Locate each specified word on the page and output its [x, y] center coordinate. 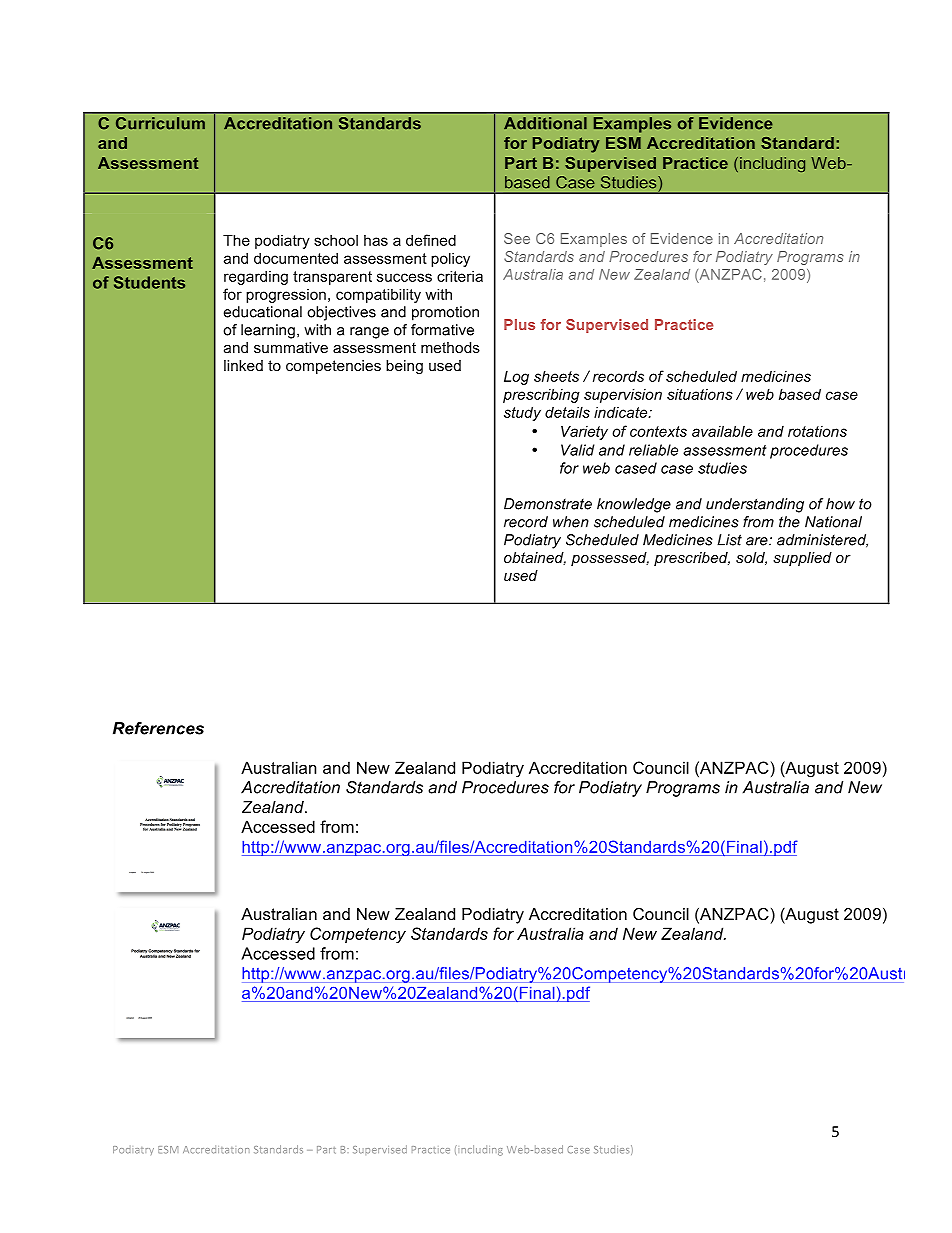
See [517, 238]
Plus [519, 324]
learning [268, 331]
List [729, 540]
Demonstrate [548, 504]
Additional [545, 123]
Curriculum [160, 123]
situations [700, 394]
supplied [802, 559]
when [571, 522]
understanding [755, 505]
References [158, 728]
